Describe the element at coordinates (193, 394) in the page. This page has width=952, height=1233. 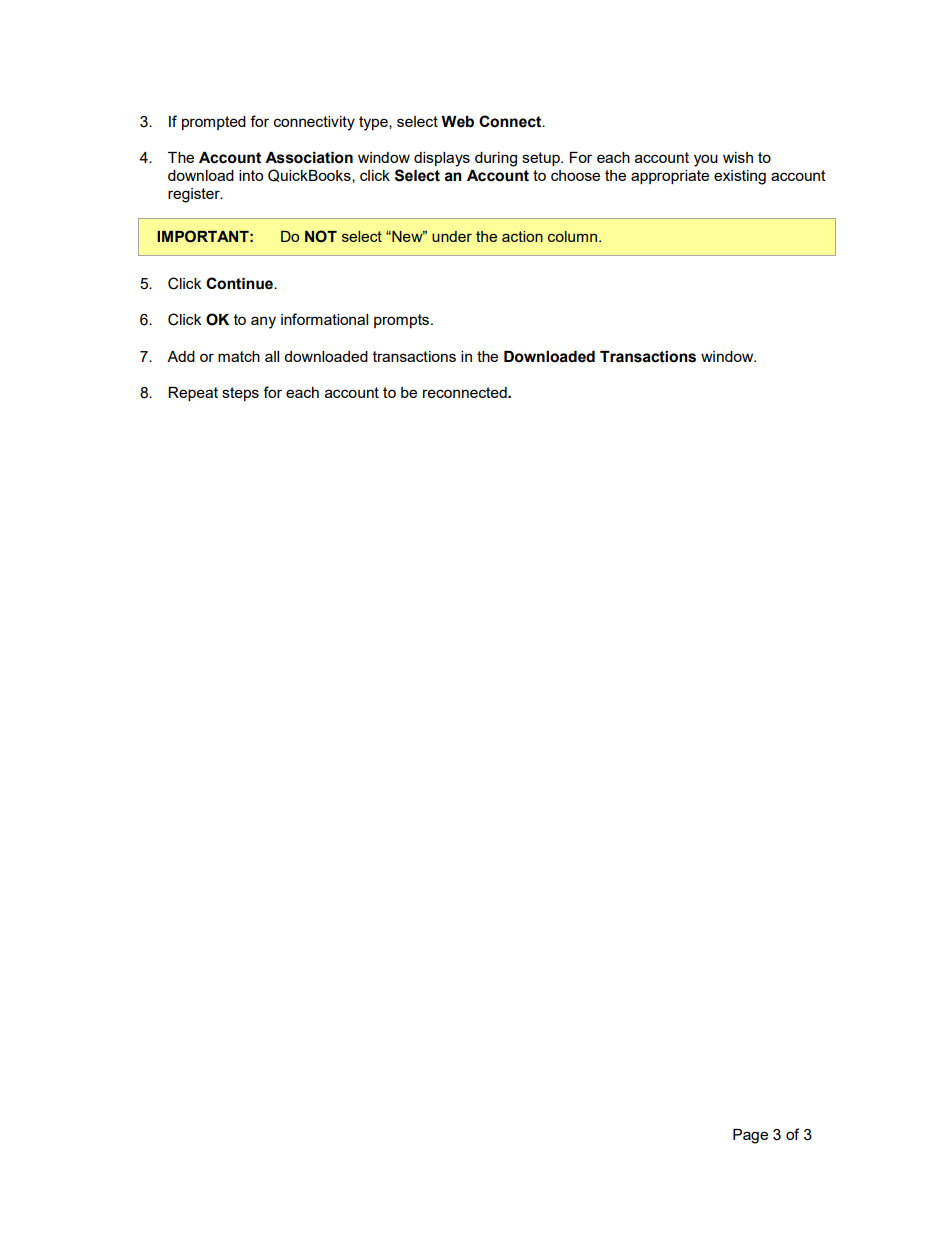
I see `Repeat` at that location.
